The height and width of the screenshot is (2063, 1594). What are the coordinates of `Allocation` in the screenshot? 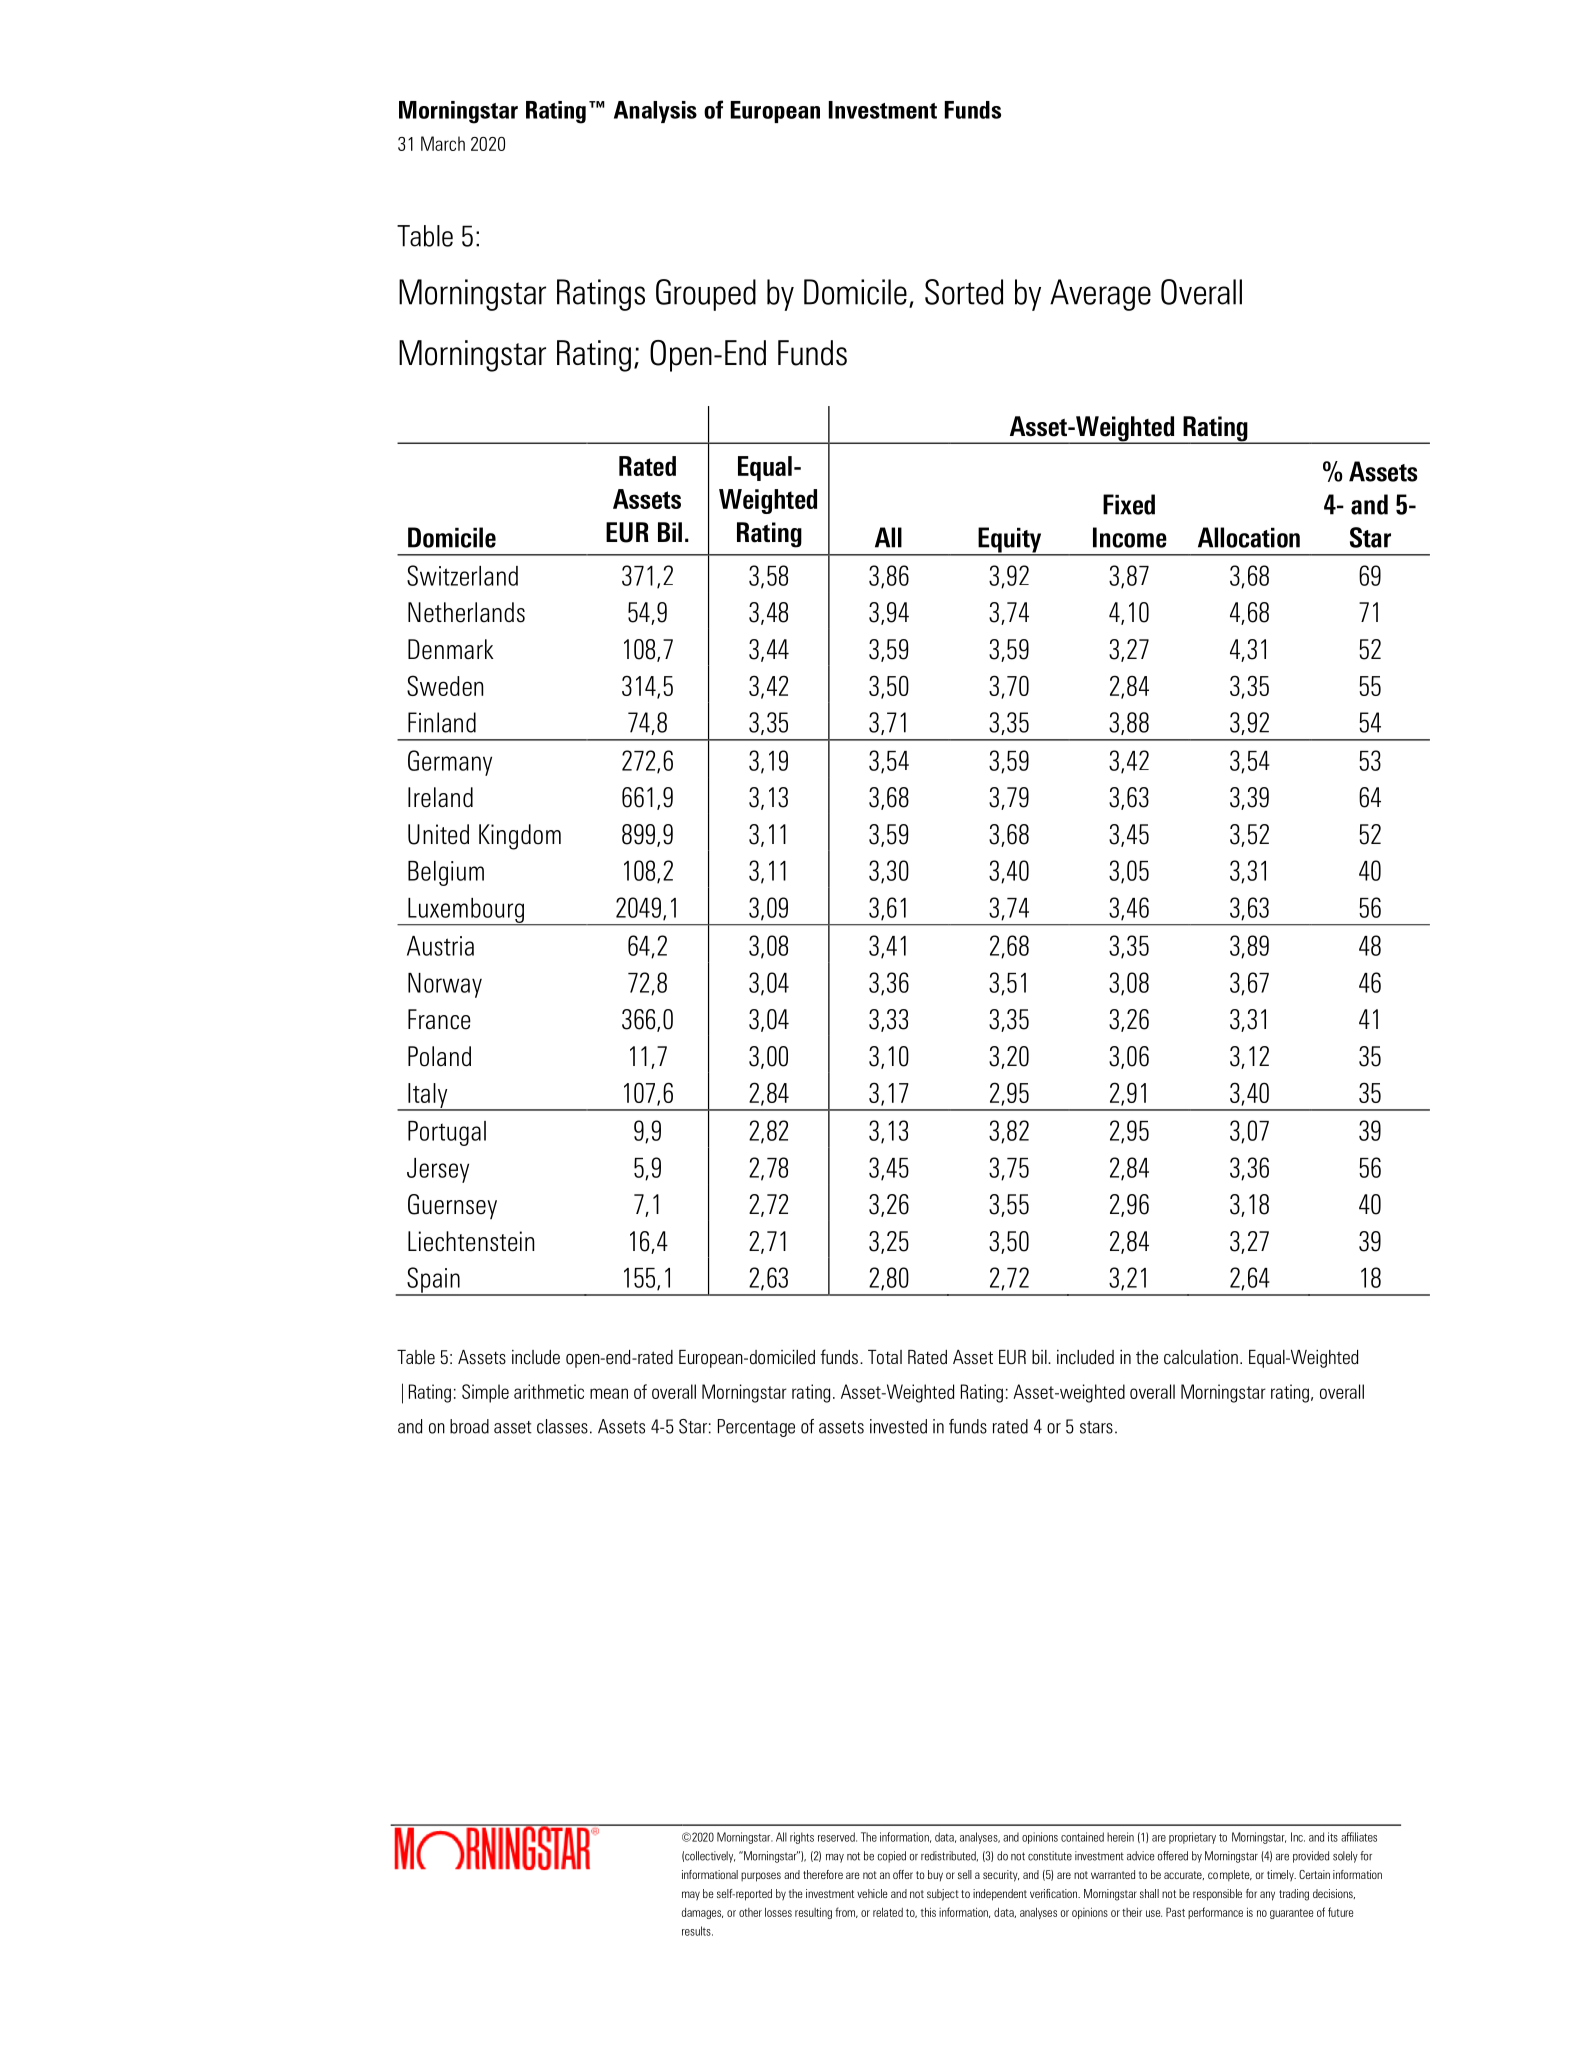 It's located at (1249, 537).
